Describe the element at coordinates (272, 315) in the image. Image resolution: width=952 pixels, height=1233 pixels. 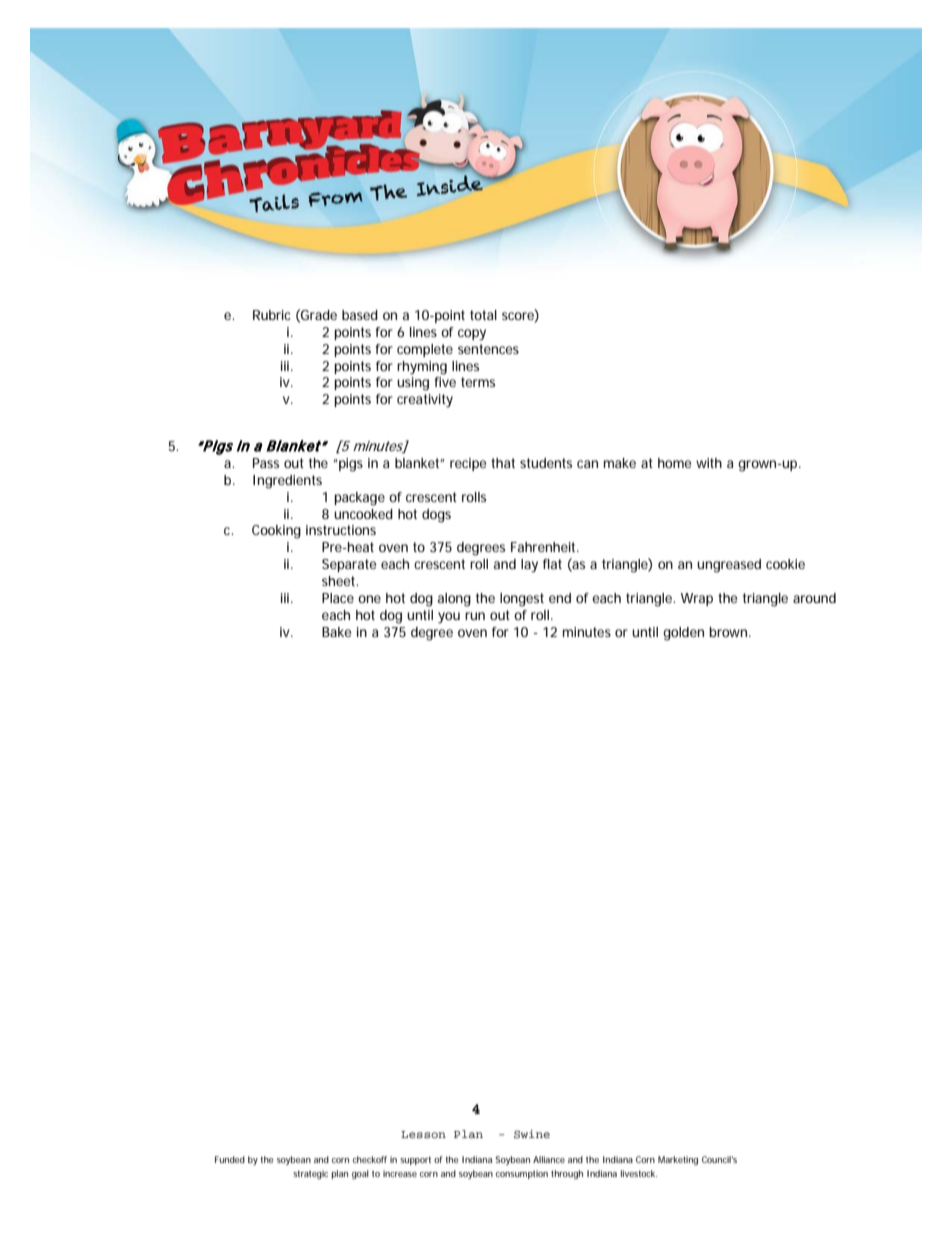
I see `Rubric` at that location.
